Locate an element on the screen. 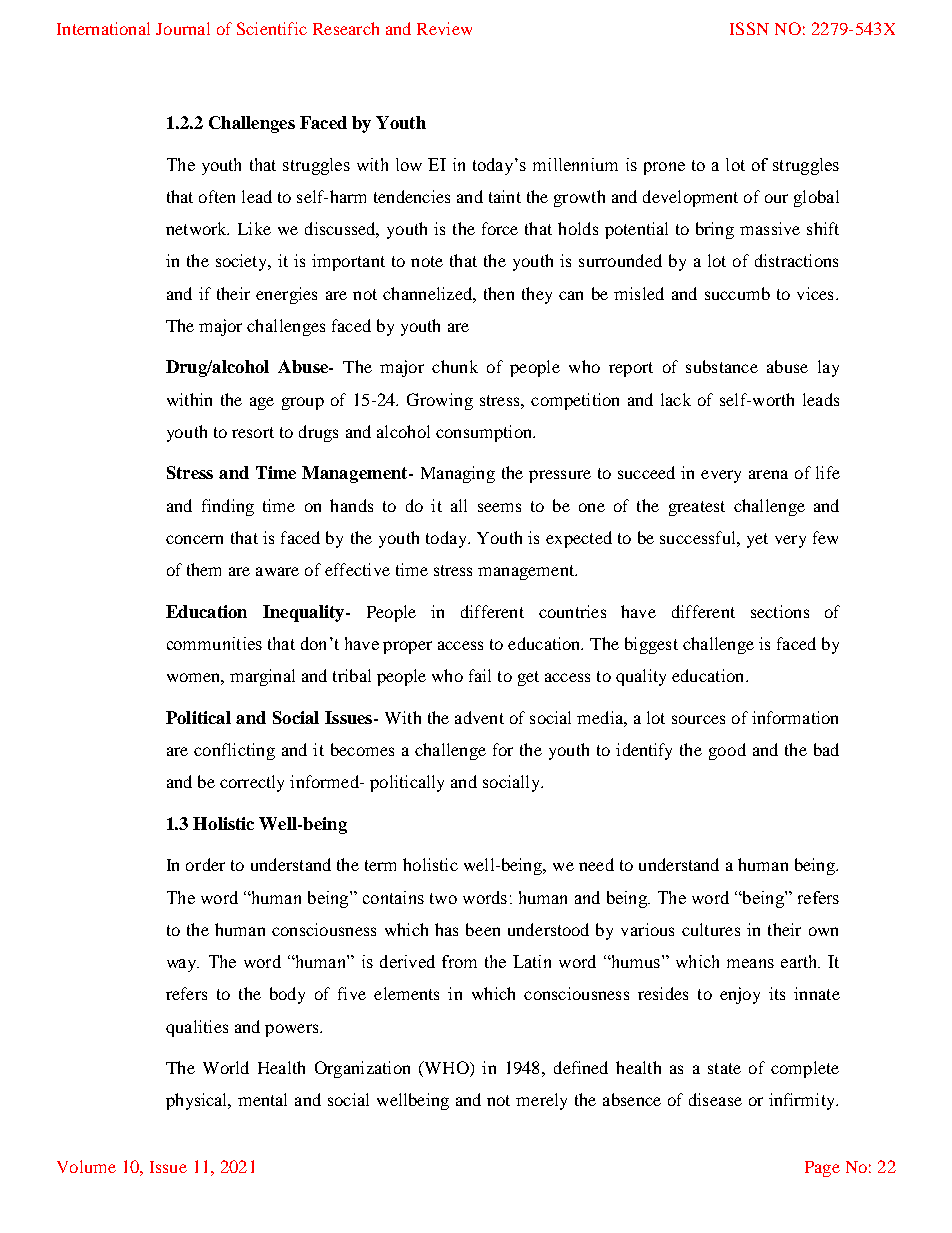 The height and width of the screenshot is (1233, 952). order is located at coordinates (205, 864).
